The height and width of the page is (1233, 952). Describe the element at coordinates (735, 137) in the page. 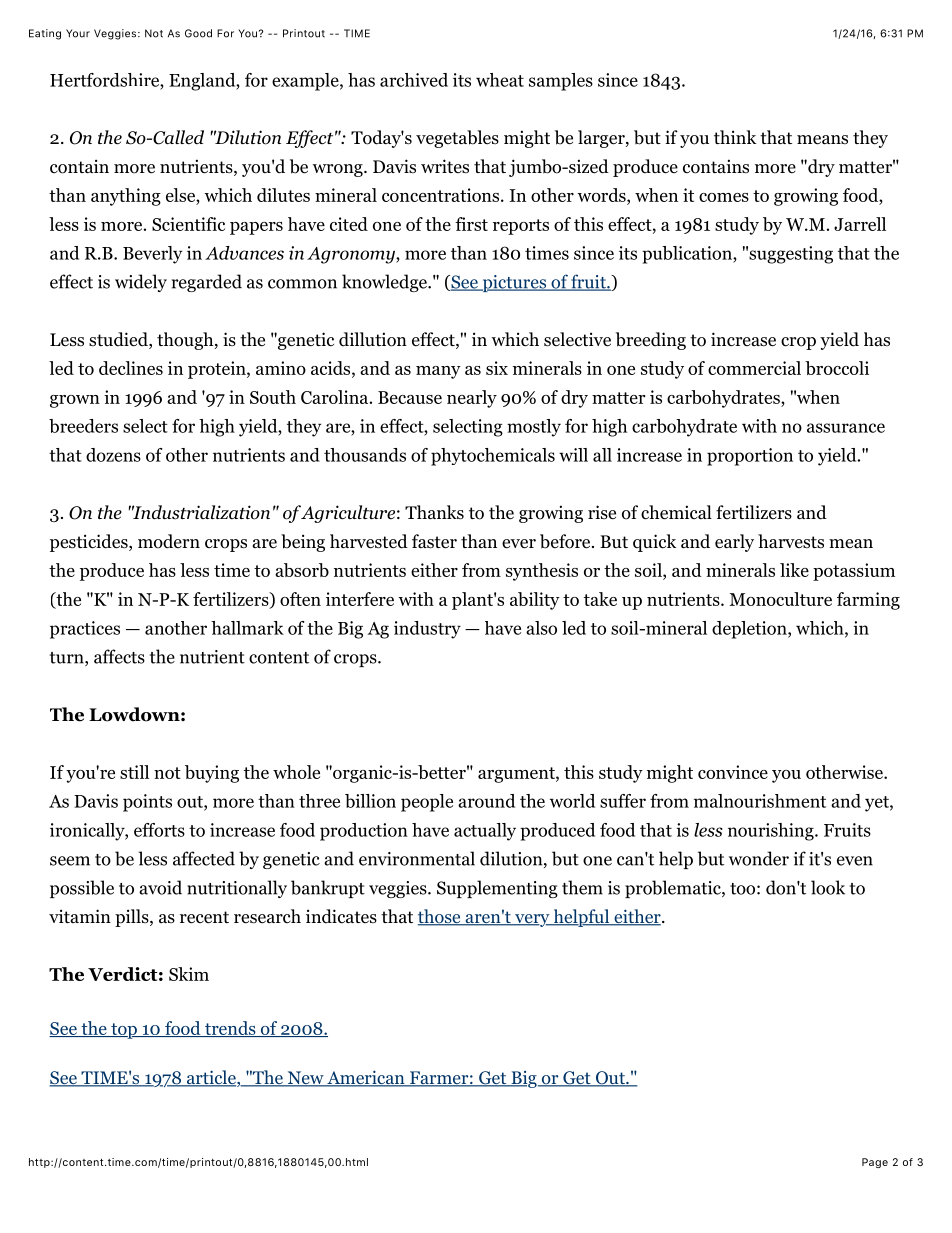

I see `think` at that location.
